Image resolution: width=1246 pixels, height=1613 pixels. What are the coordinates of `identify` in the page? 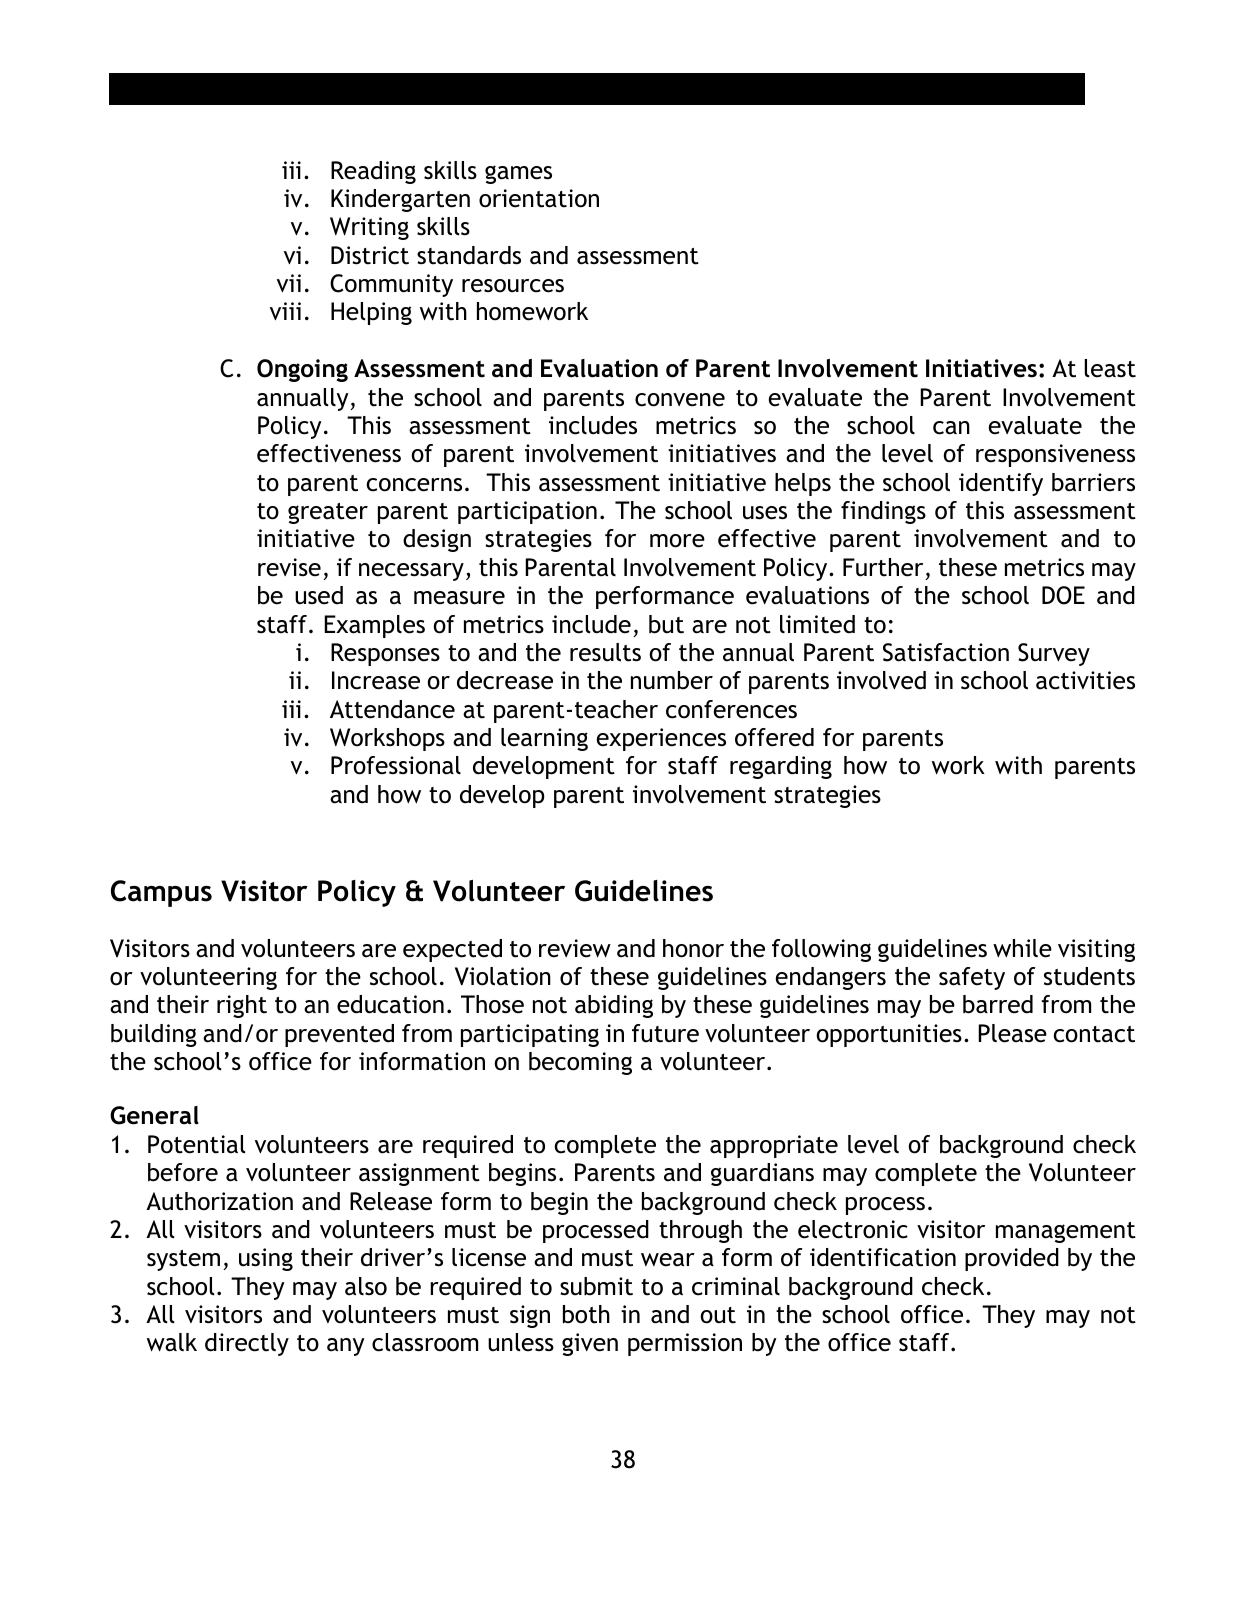 It's located at (1001, 484).
